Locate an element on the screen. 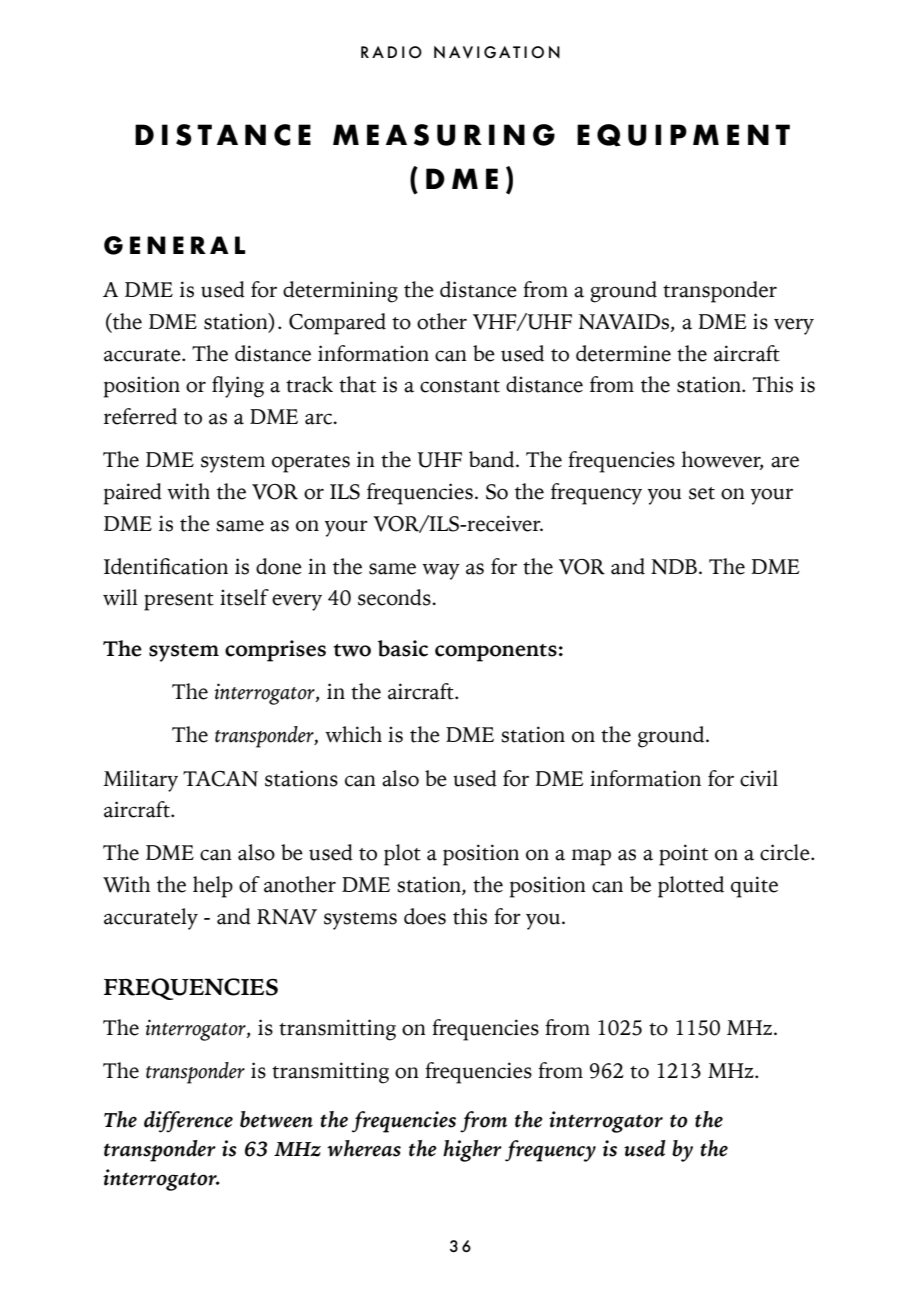  MEASURING is located at coordinates (444, 135).
